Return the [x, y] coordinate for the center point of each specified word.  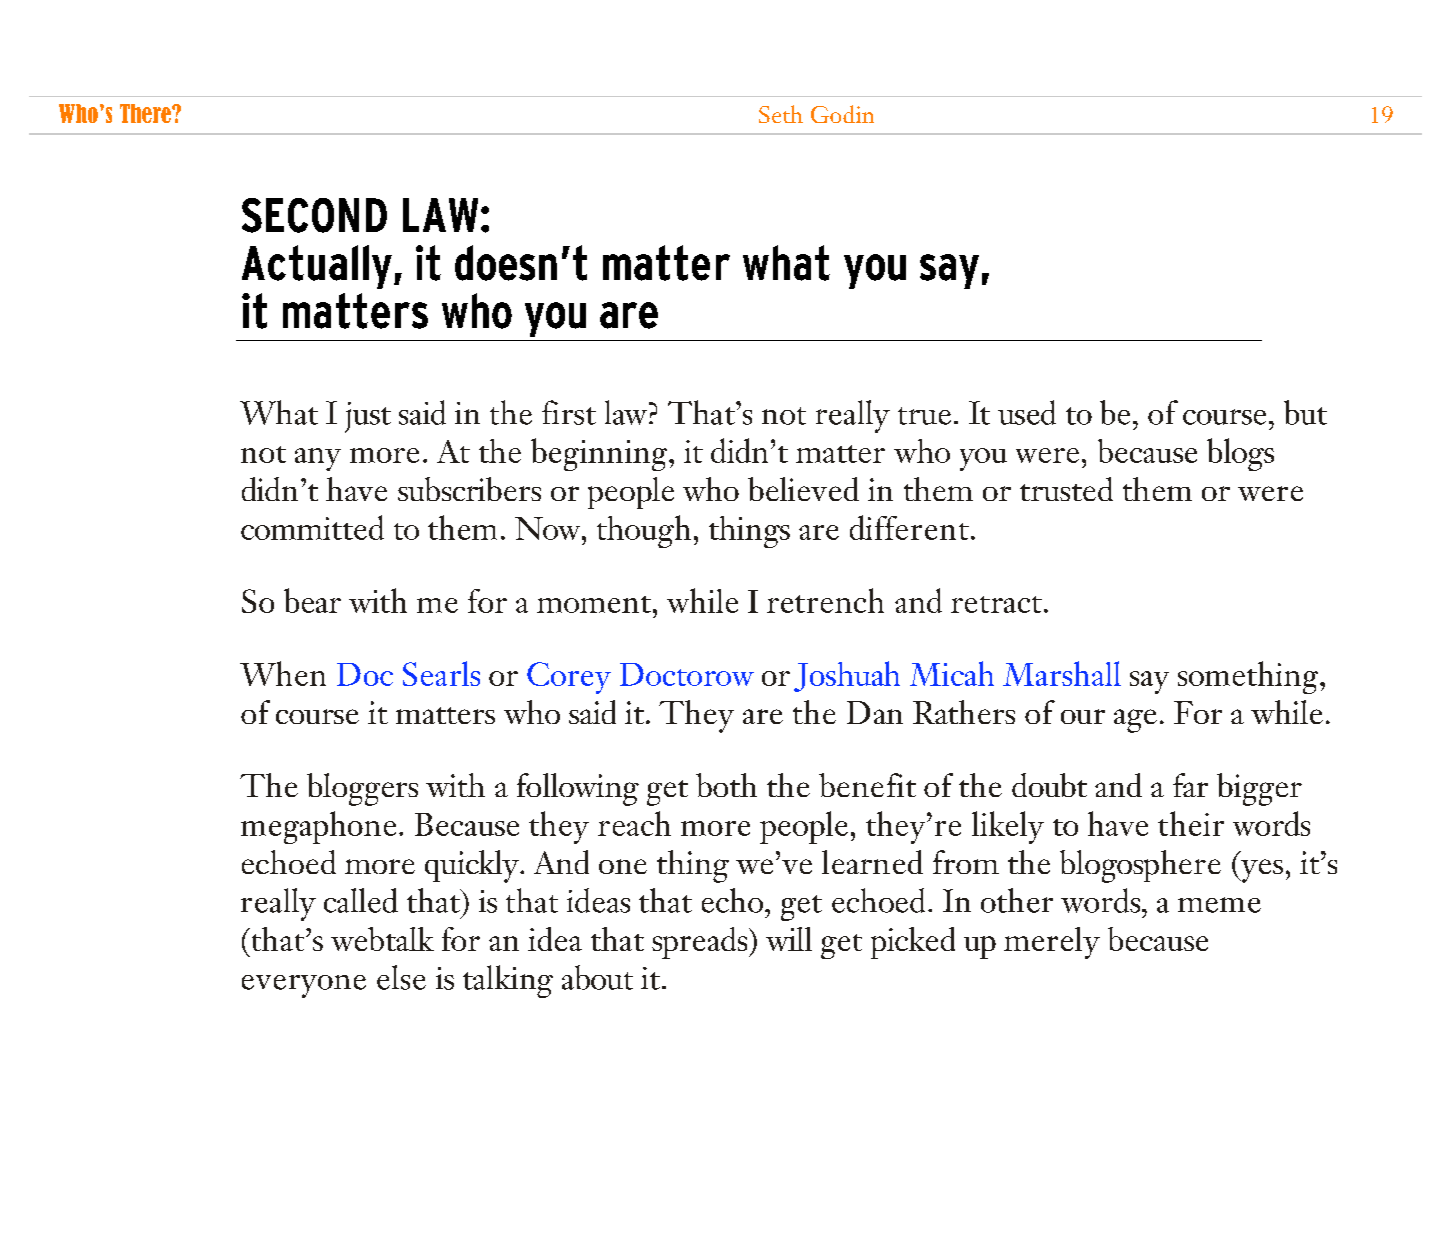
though [644, 531]
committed [312, 527]
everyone [304, 986]
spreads [701, 943]
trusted [1066, 489]
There [146, 113]
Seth [781, 114]
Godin [842, 114]
